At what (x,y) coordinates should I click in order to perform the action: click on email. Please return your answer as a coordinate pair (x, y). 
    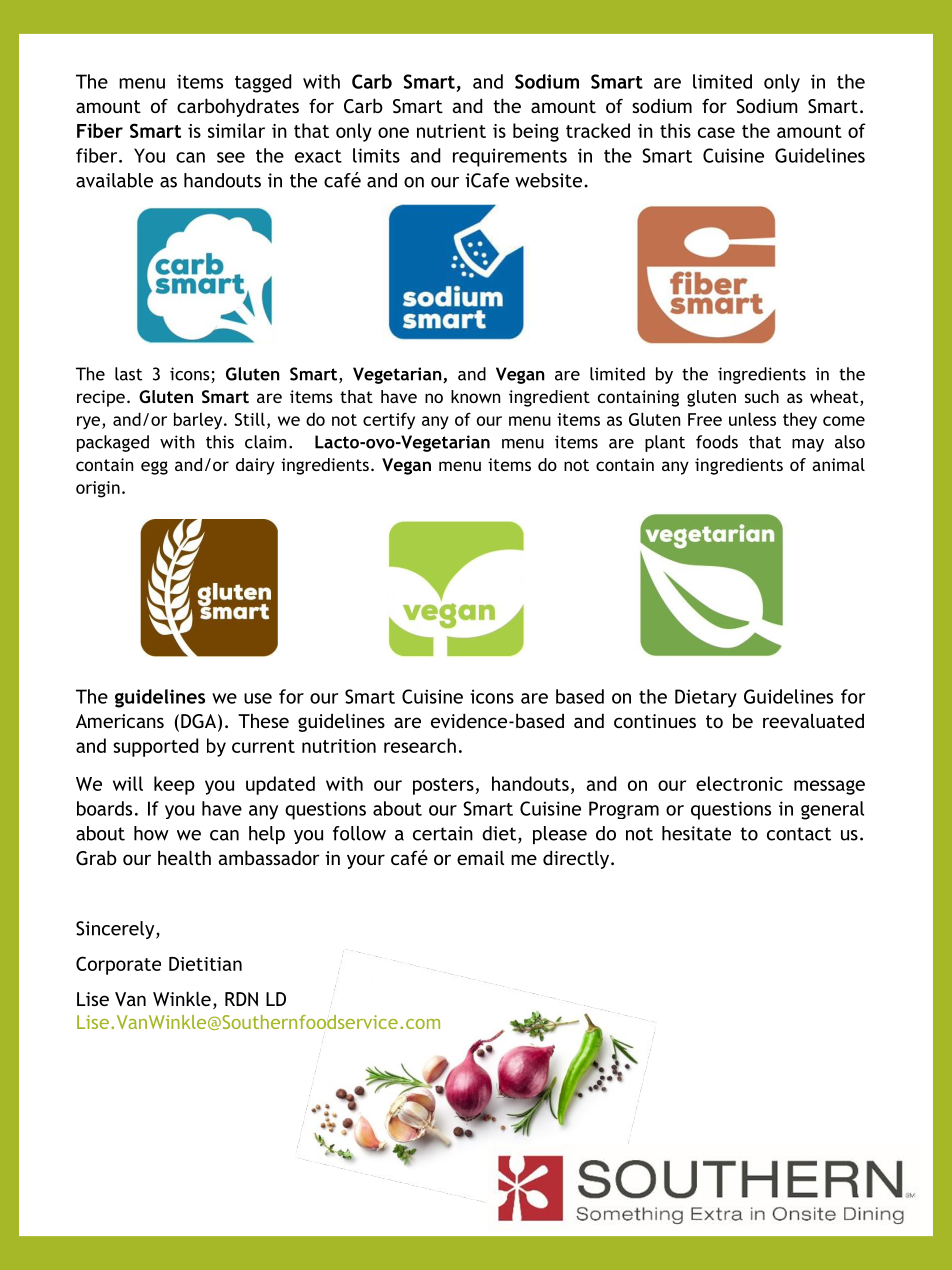
    Looking at the image, I should click on (480, 857).
